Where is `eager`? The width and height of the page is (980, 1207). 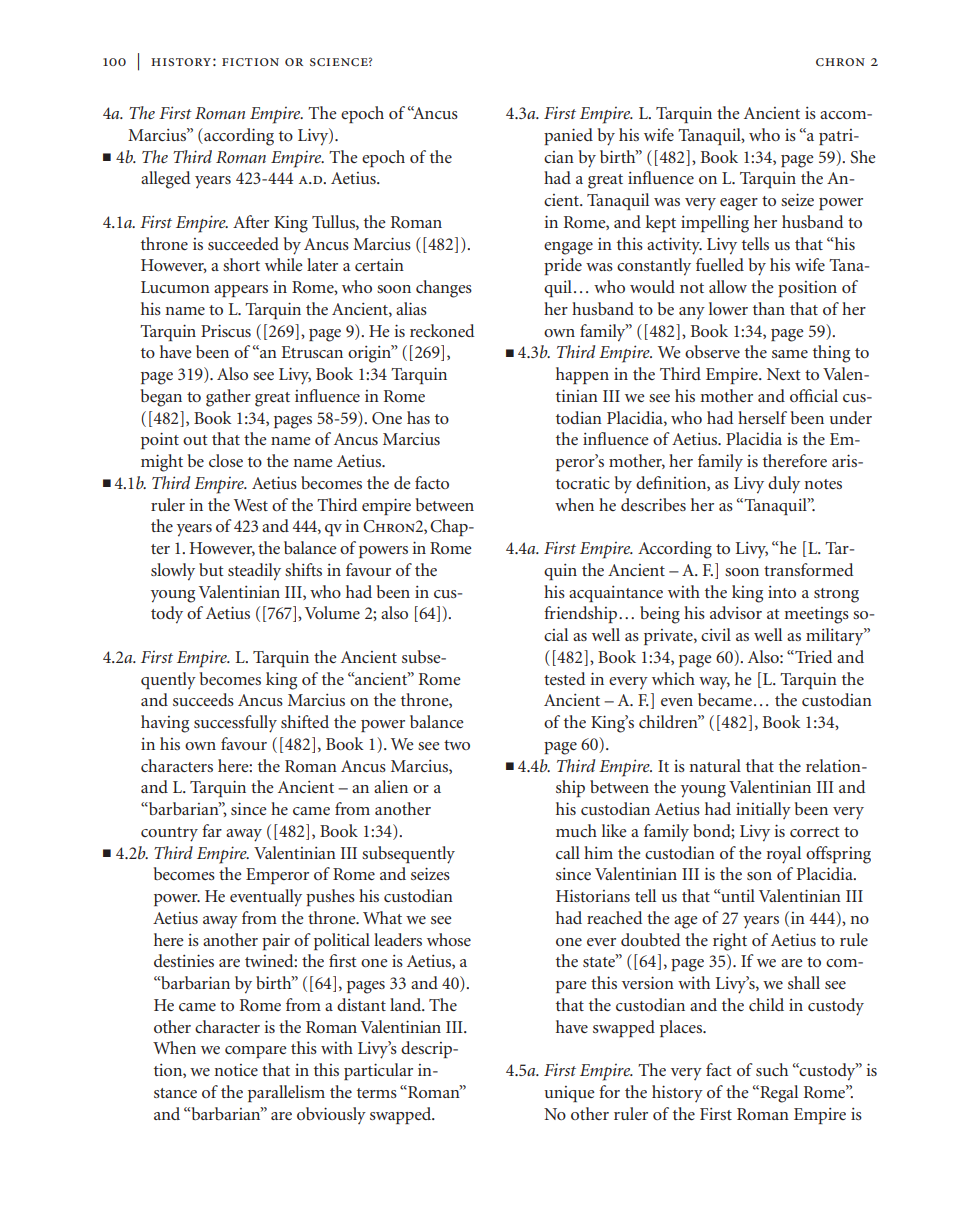
eager is located at coordinates (739, 204).
